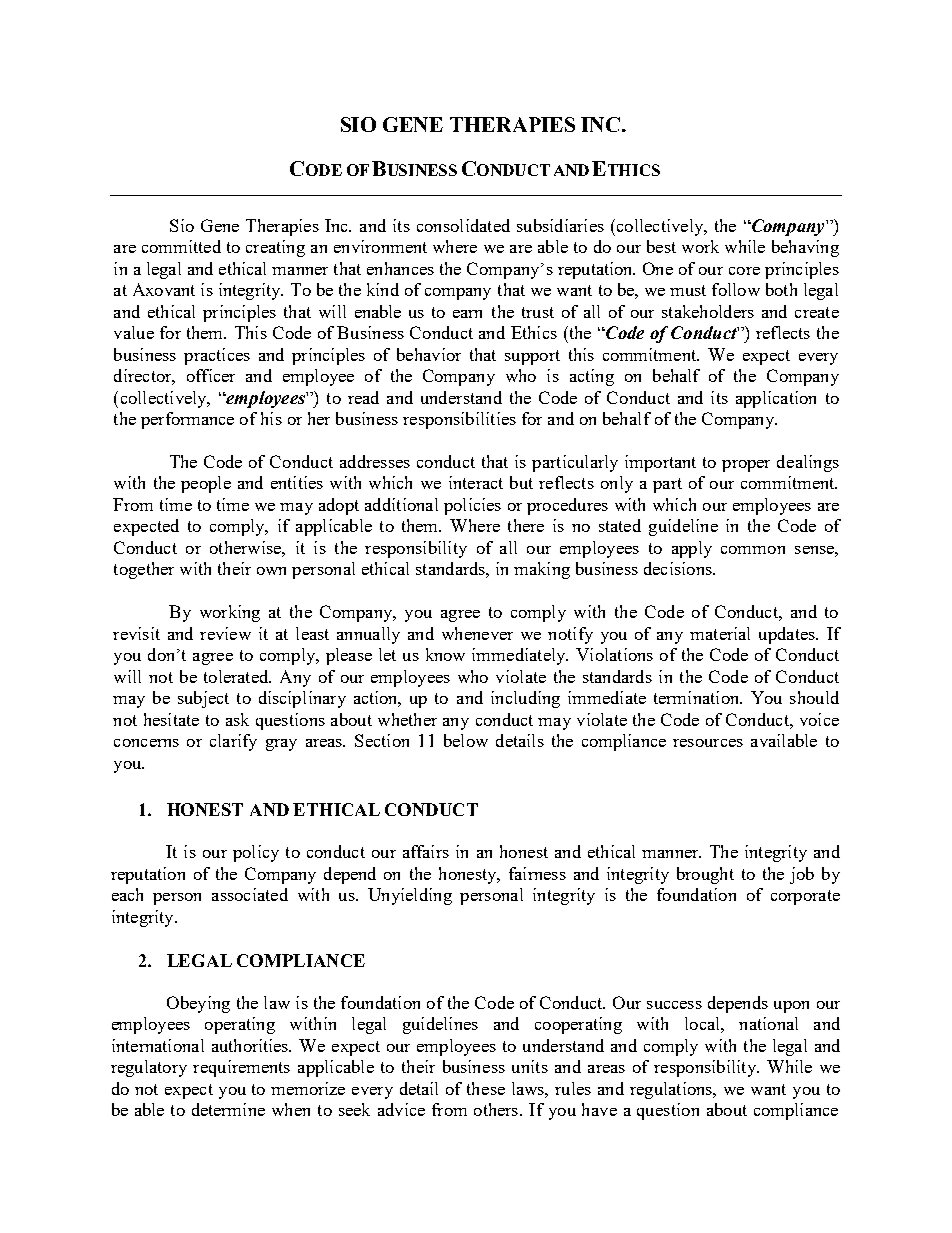  Describe the element at coordinates (476, 482) in the screenshot. I see `interact` at that location.
